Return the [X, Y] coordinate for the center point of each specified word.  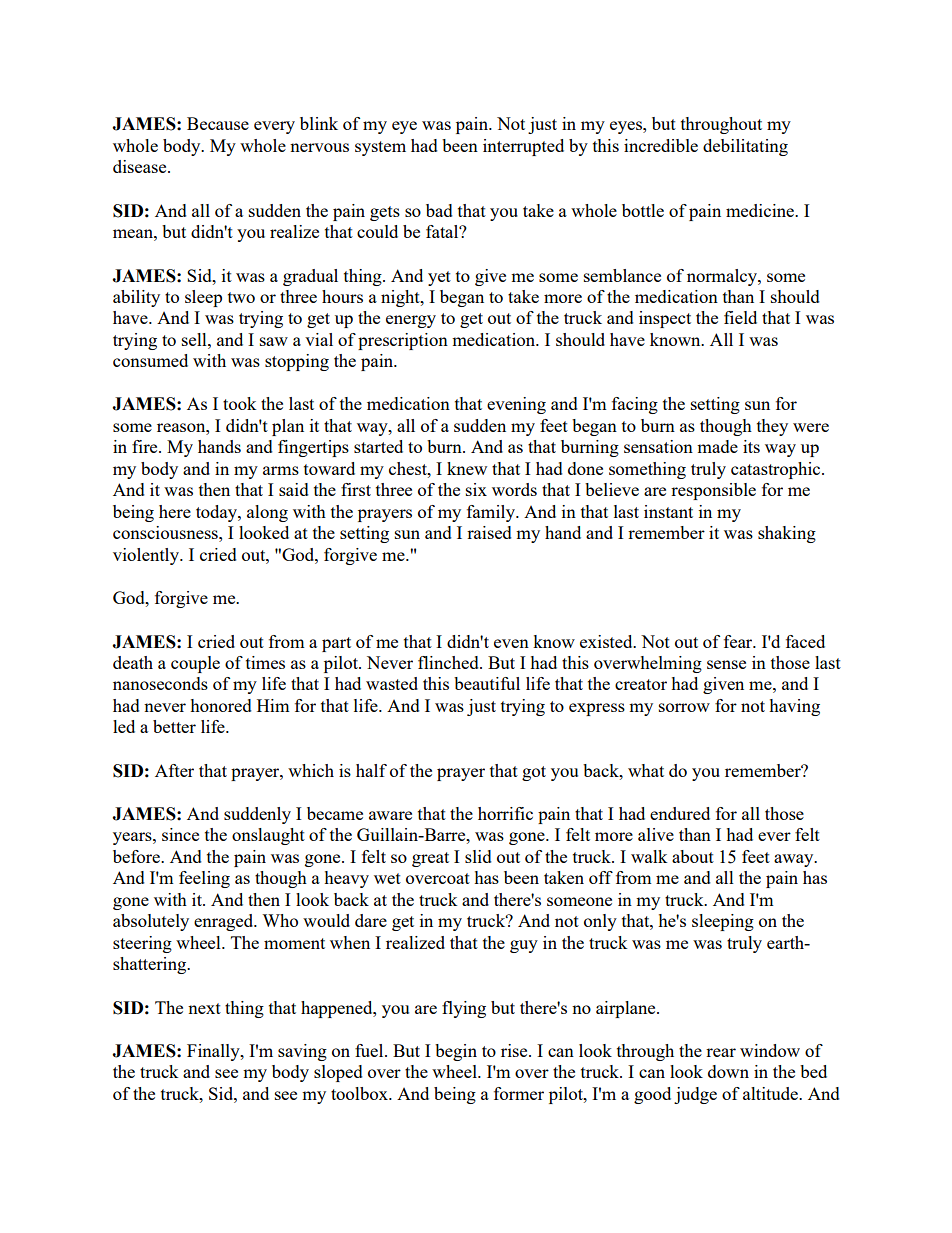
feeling [204, 879]
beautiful [487, 683]
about [693, 856]
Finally [214, 1052]
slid [478, 856]
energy [411, 321]
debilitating [745, 147]
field [740, 317]
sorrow [684, 707]
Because [218, 123]
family [492, 513]
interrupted [523, 147]
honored [221, 705]
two [241, 297]
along [267, 513]
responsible [713, 491]
